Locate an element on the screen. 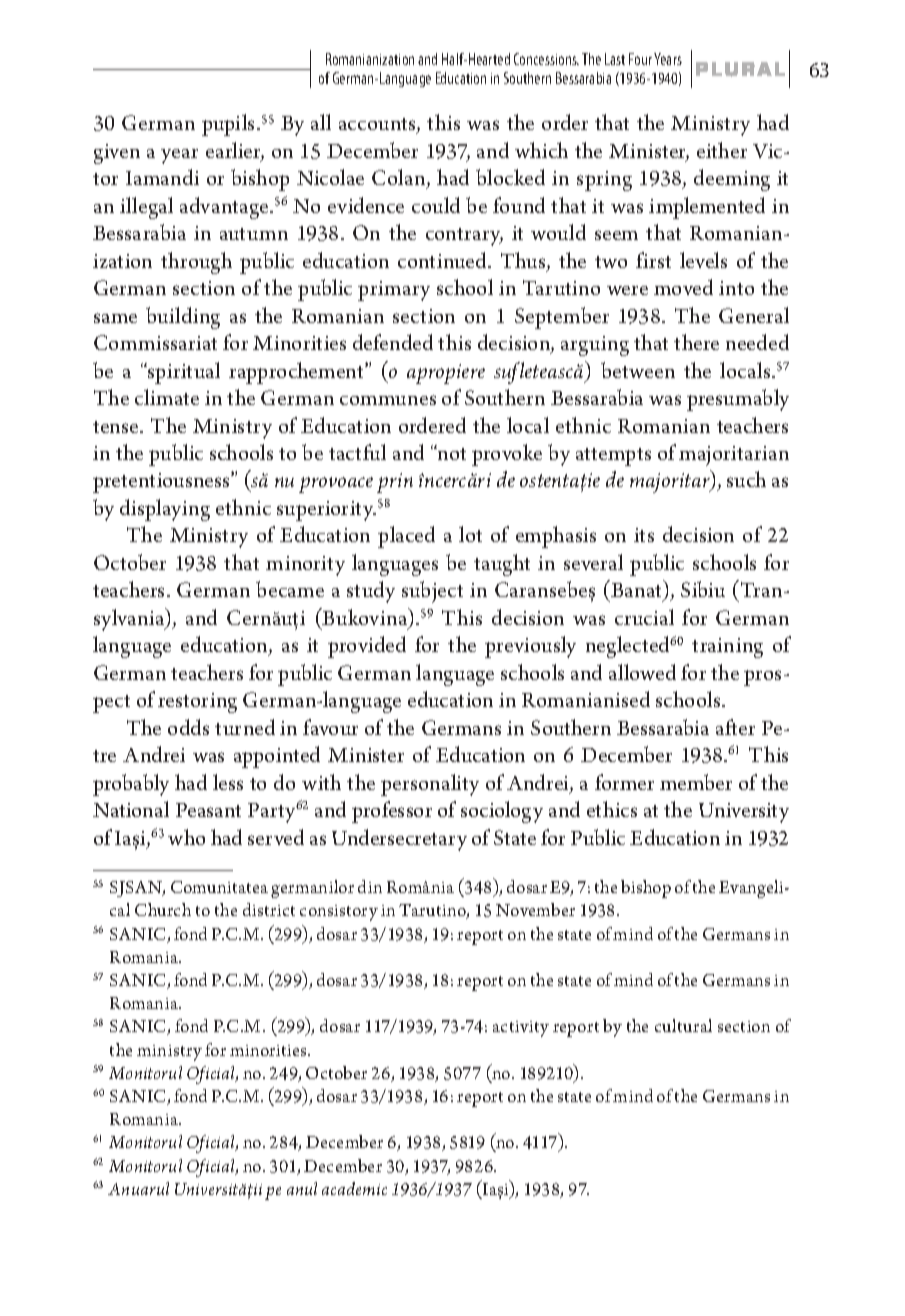 This screenshot has height=1316, width=905. Four is located at coordinates (640, 59).
